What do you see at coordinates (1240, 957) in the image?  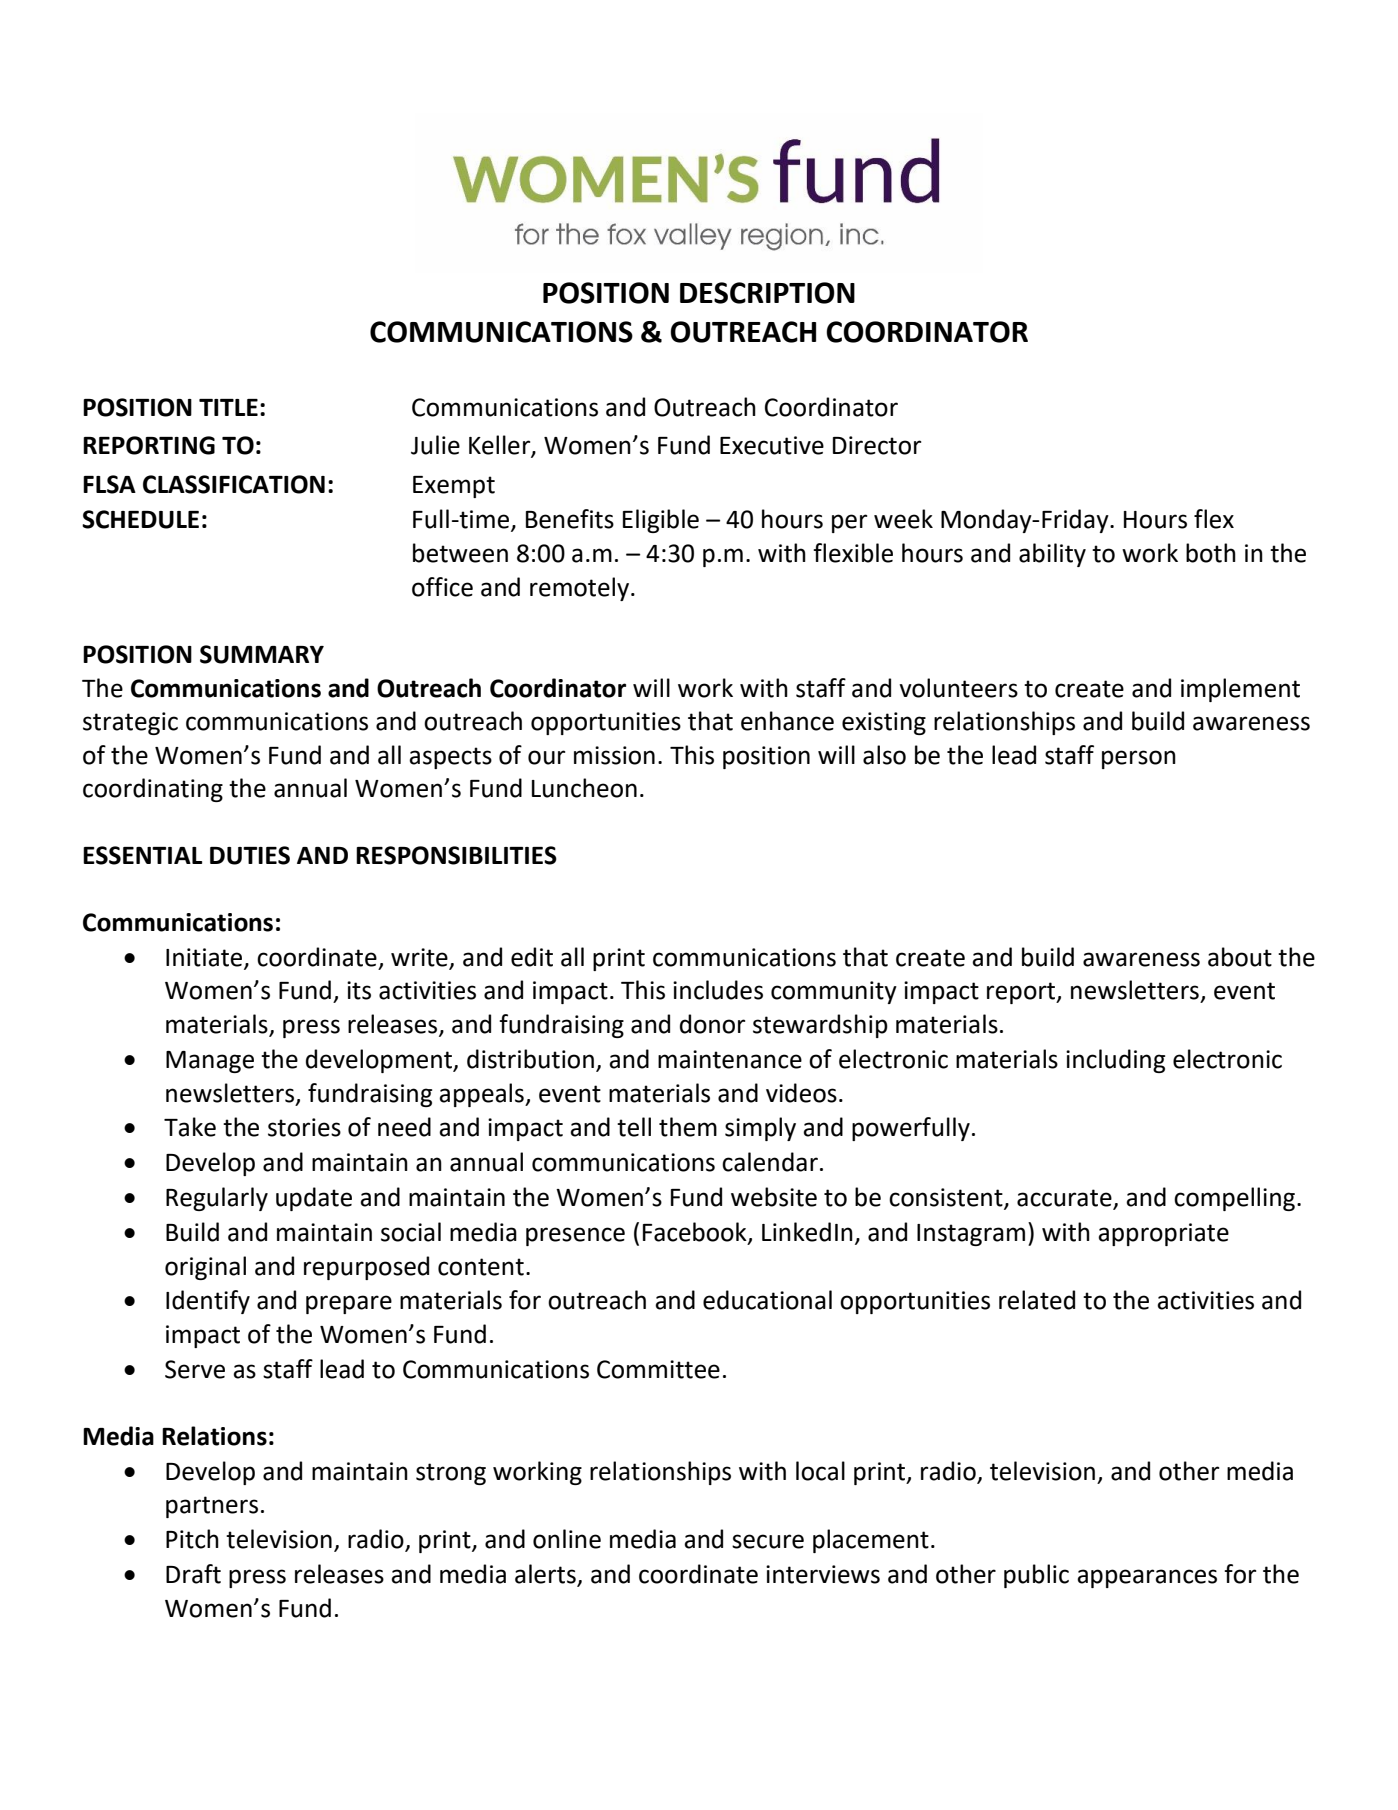 I see `about` at bounding box center [1240, 957].
